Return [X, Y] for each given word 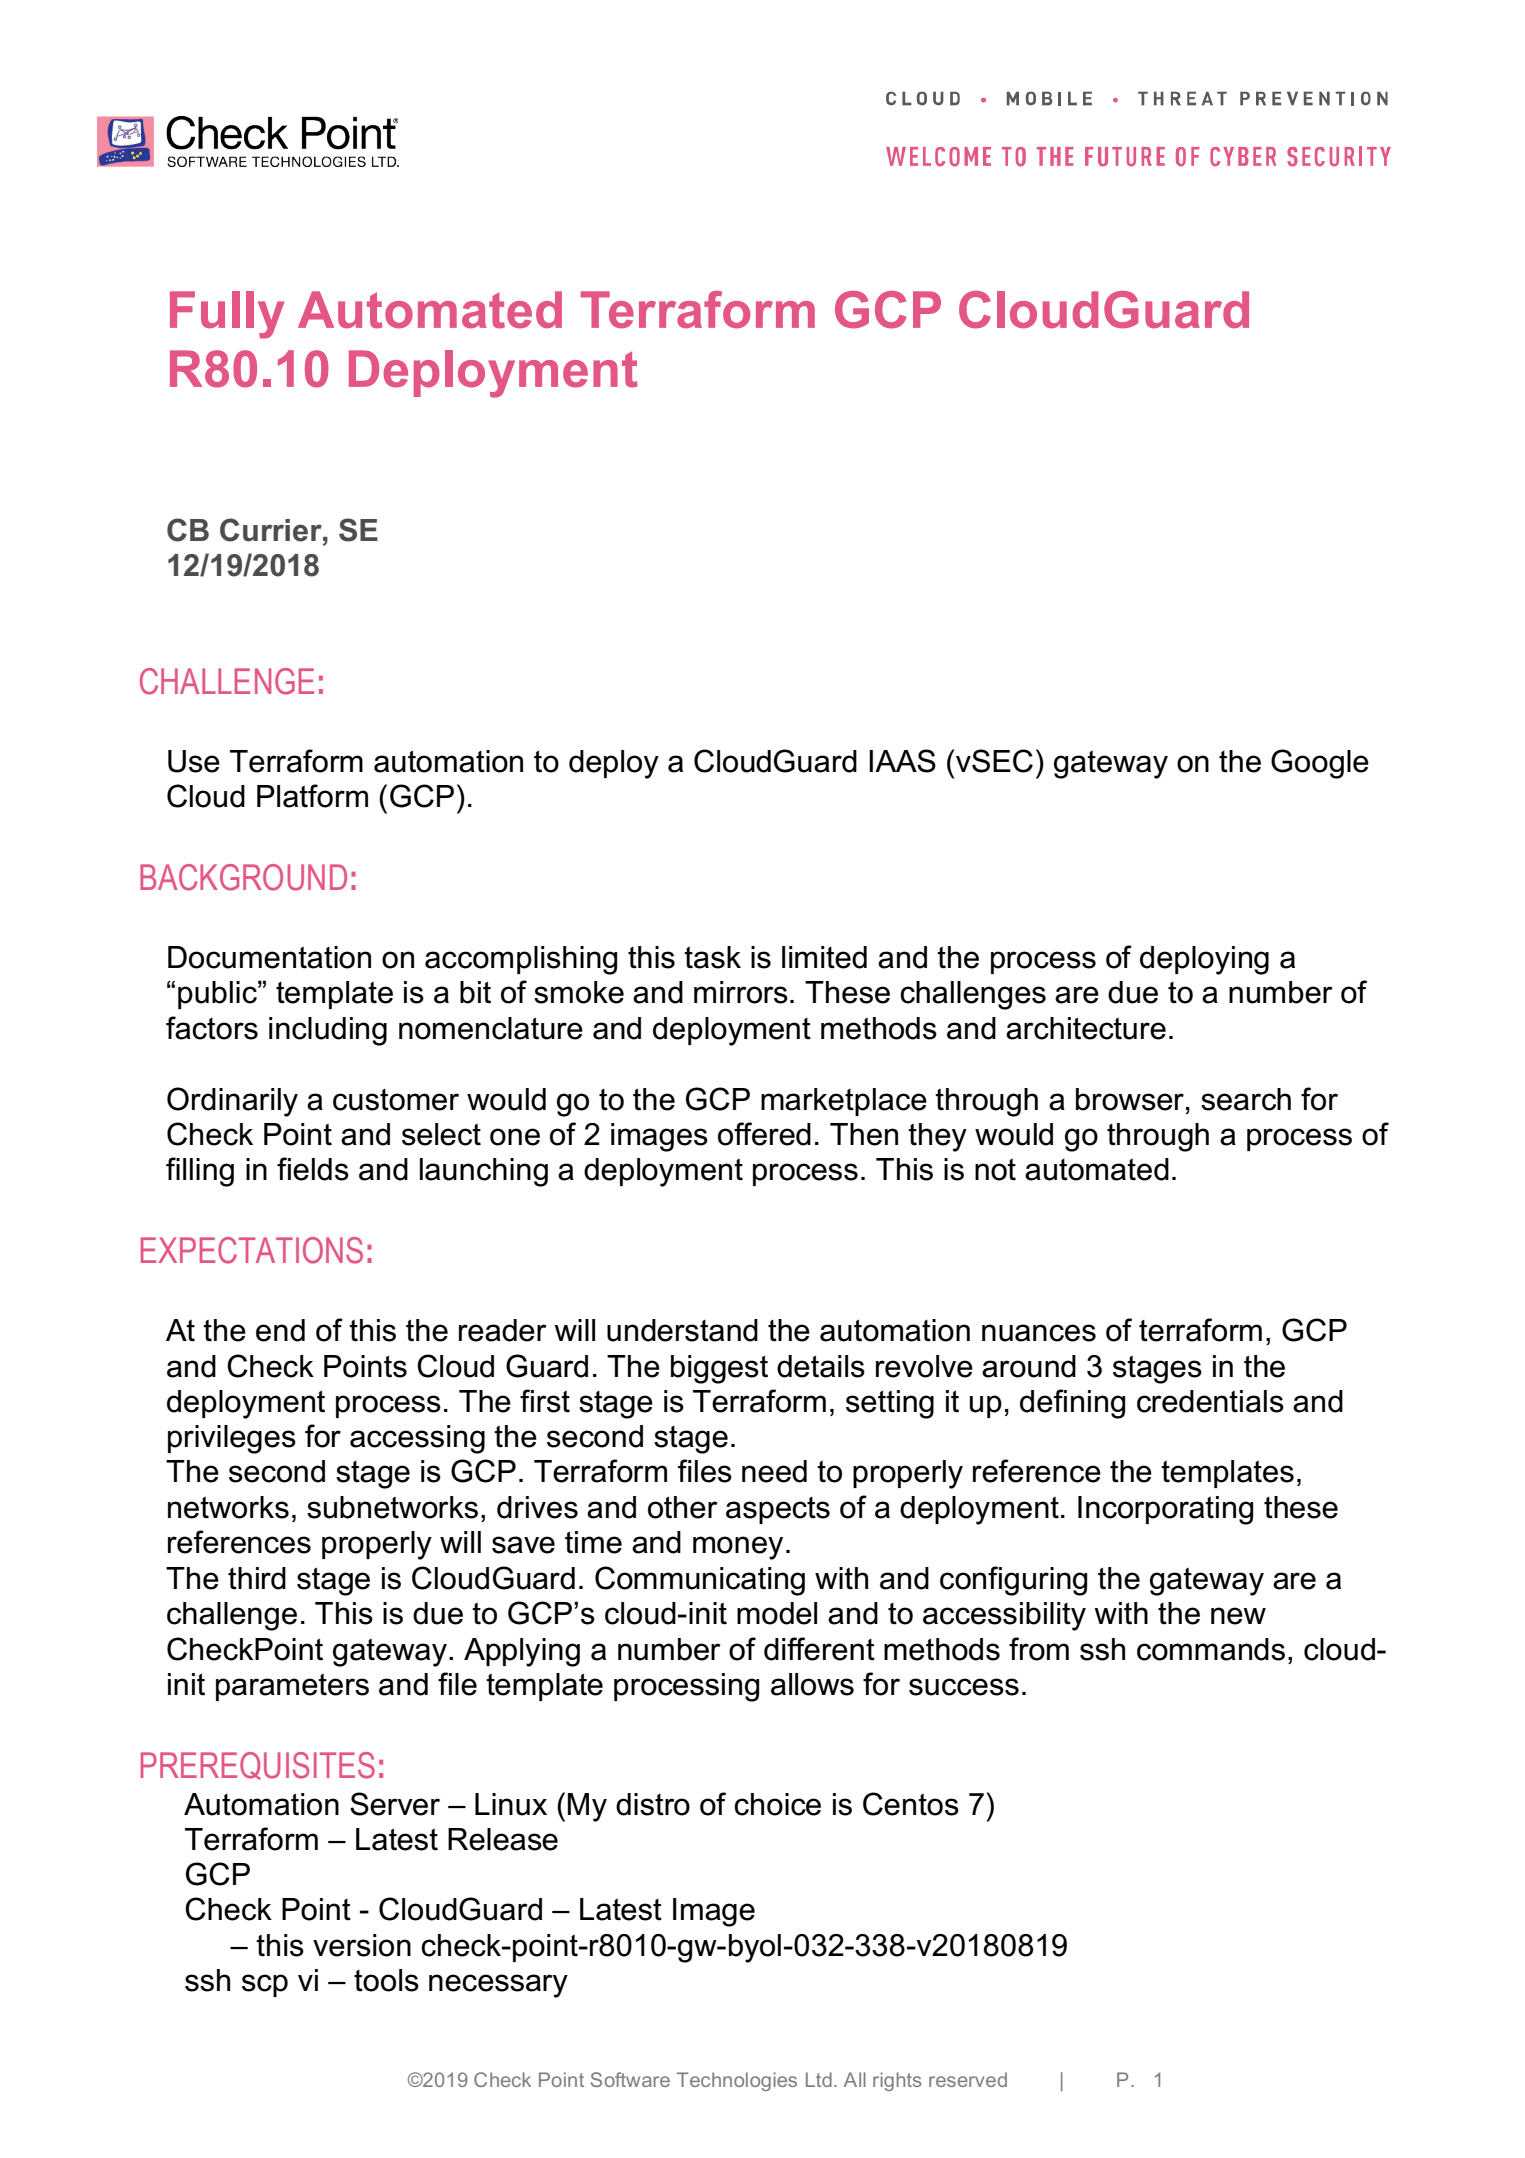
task [712, 957]
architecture [1086, 1028]
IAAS [902, 761]
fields [313, 1169]
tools [386, 1980]
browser [1130, 1099]
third [257, 1578]
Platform [312, 796]
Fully [227, 315]
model [777, 1613]
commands [1211, 1649]
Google [1320, 764]
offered [764, 1134]
